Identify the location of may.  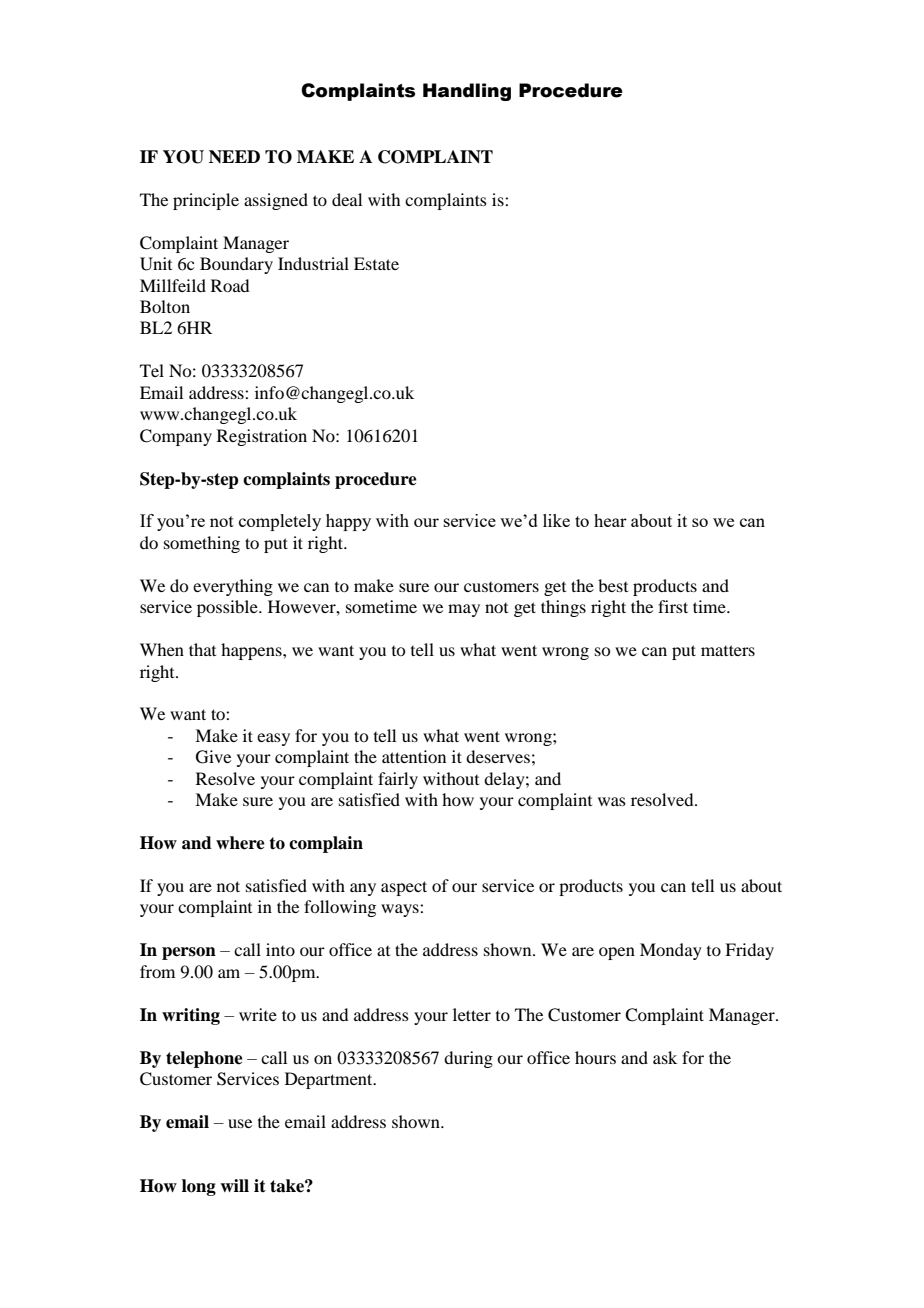
(464, 610).
